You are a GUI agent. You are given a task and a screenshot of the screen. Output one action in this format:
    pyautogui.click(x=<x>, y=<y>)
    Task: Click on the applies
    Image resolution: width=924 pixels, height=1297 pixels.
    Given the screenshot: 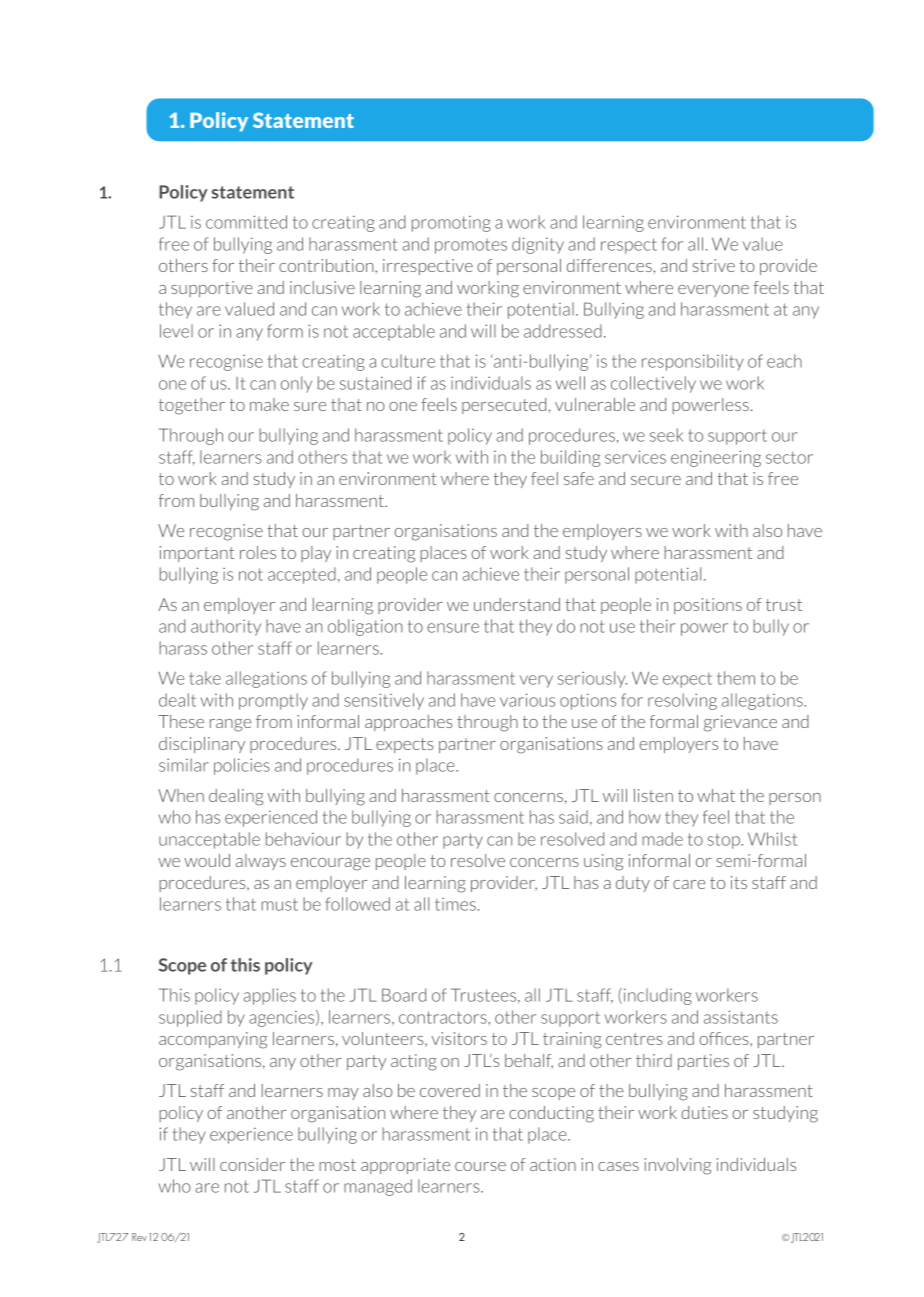 What is the action you would take?
    pyautogui.click(x=270, y=996)
